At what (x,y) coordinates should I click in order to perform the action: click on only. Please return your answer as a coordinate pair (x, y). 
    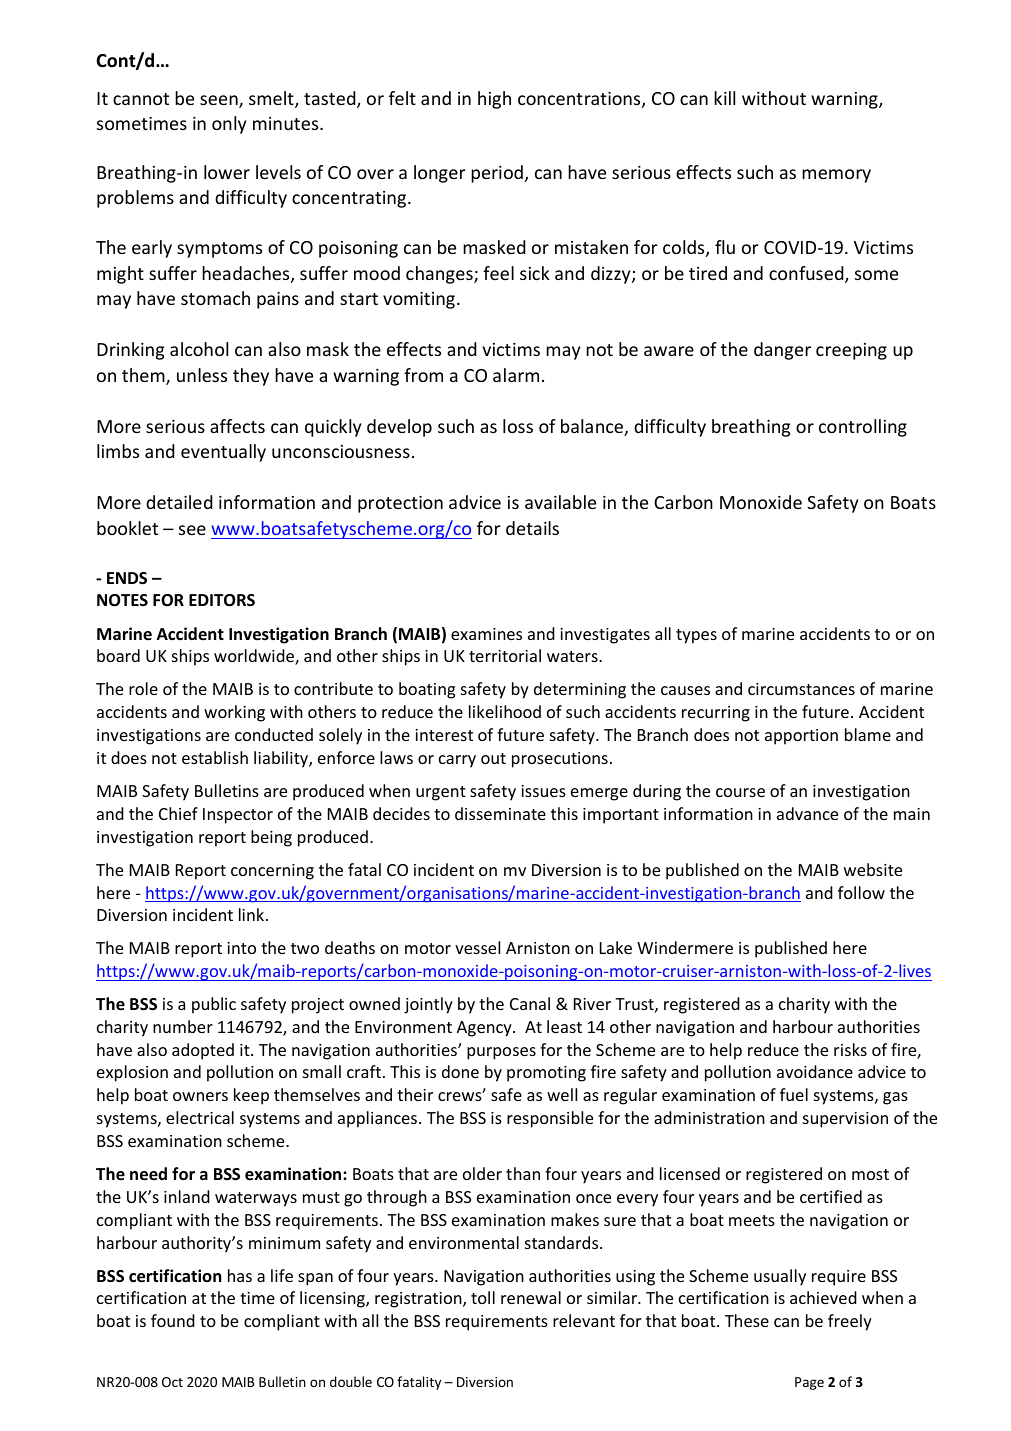
    Looking at the image, I should click on (229, 125).
